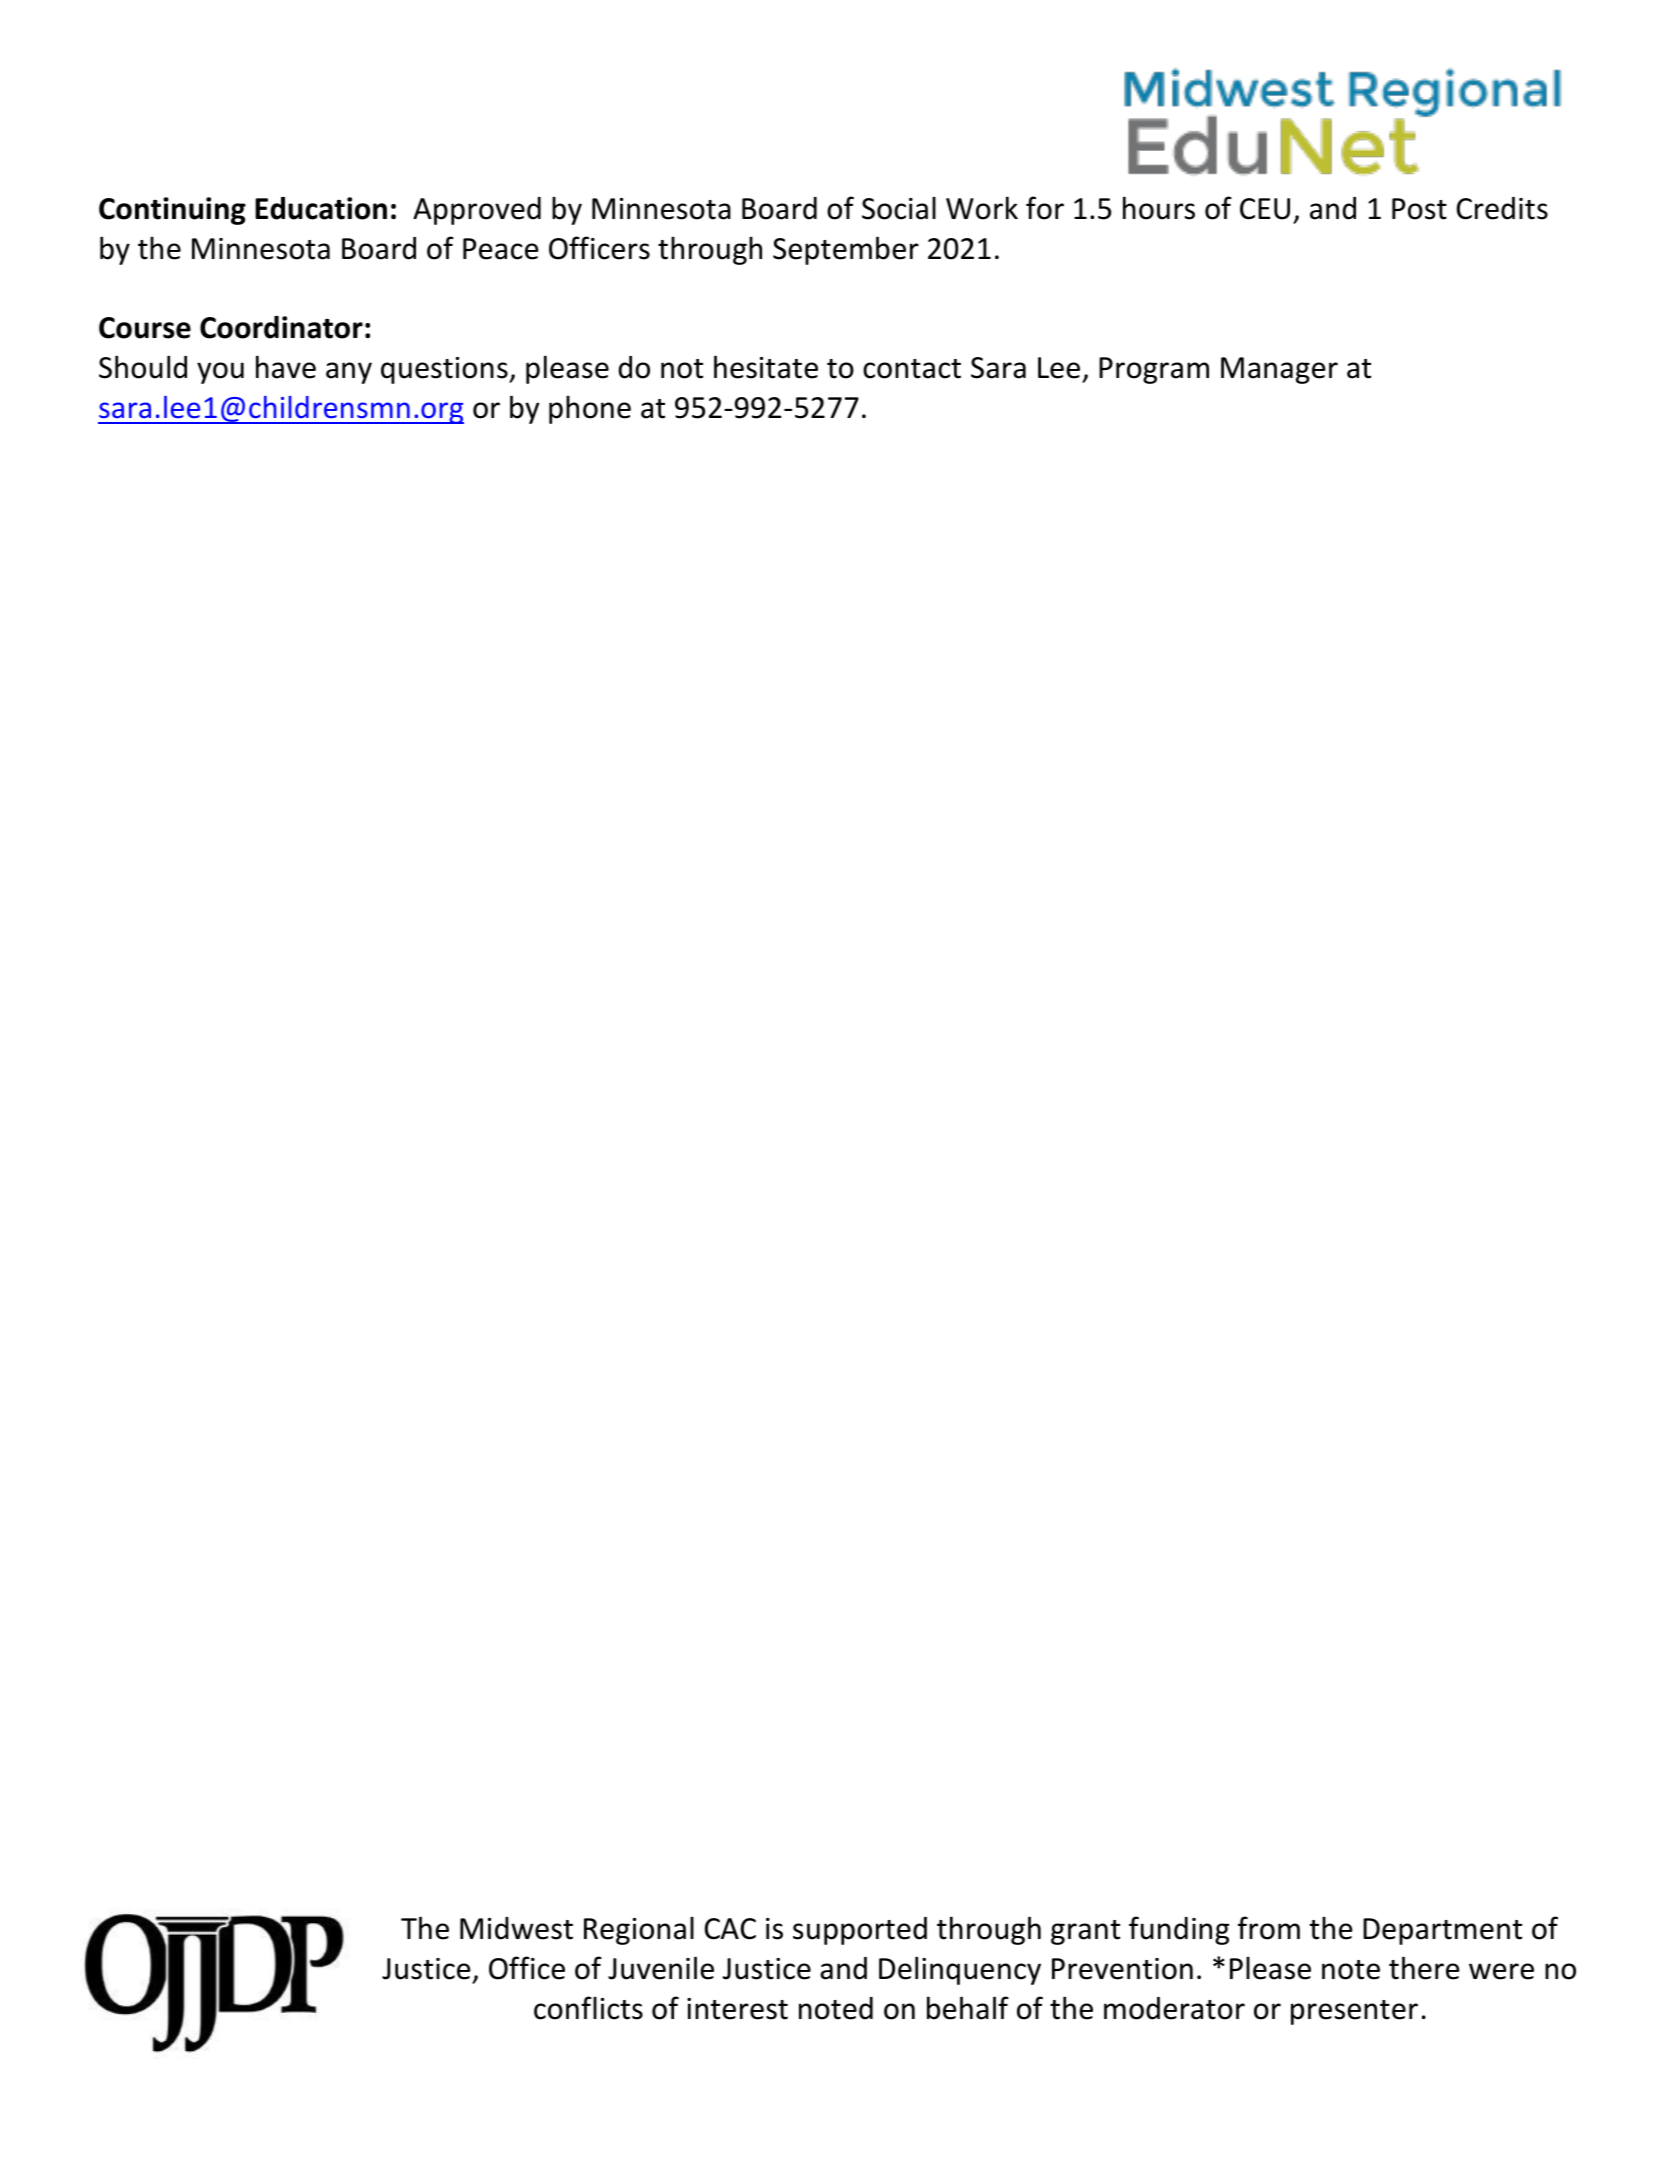 This page has width=1668, height=2158. I want to click on phone, so click(590, 409).
